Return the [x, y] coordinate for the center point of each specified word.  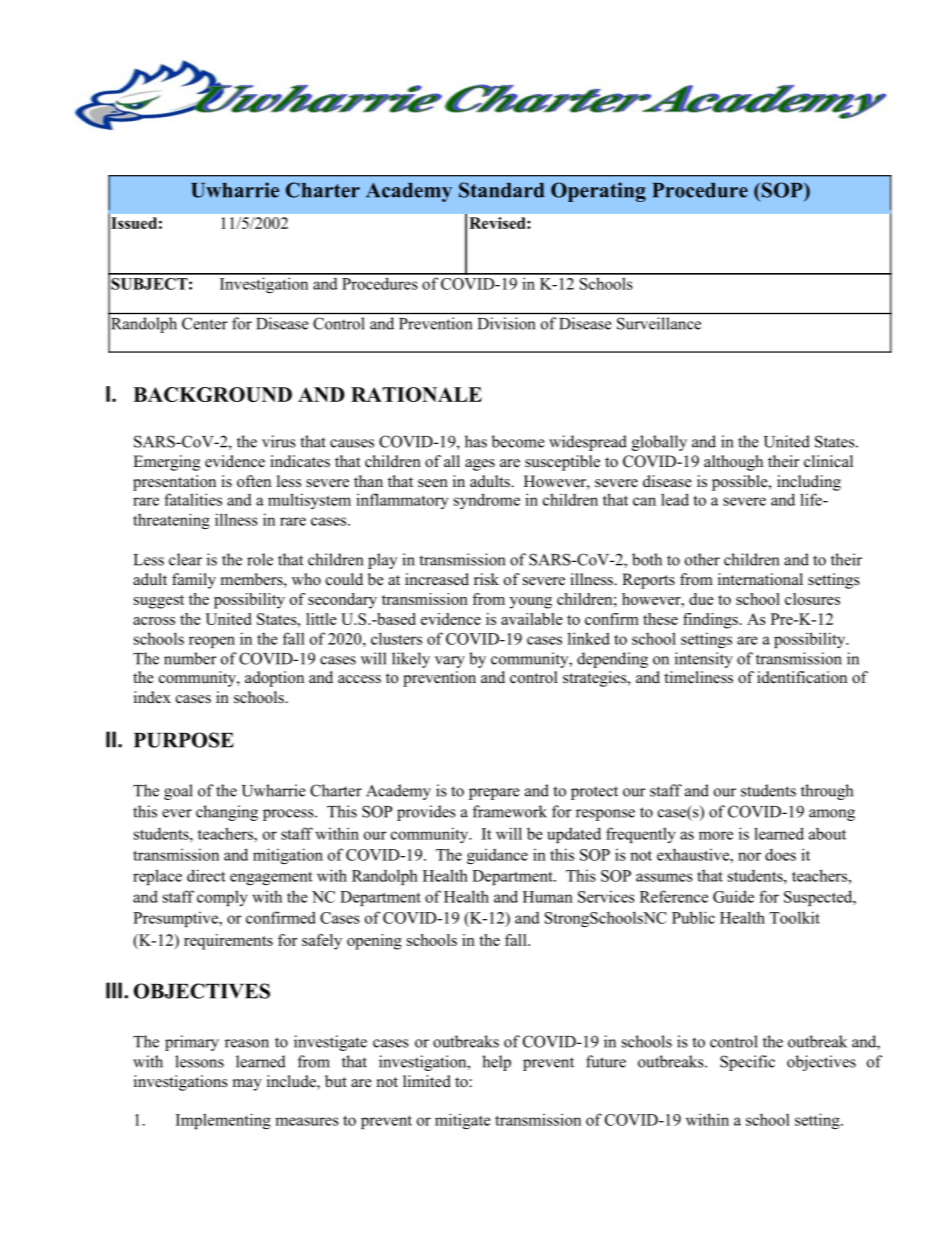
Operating [598, 192]
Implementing [223, 1121]
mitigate [463, 1121]
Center [204, 323]
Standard [502, 190]
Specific [747, 1063]
